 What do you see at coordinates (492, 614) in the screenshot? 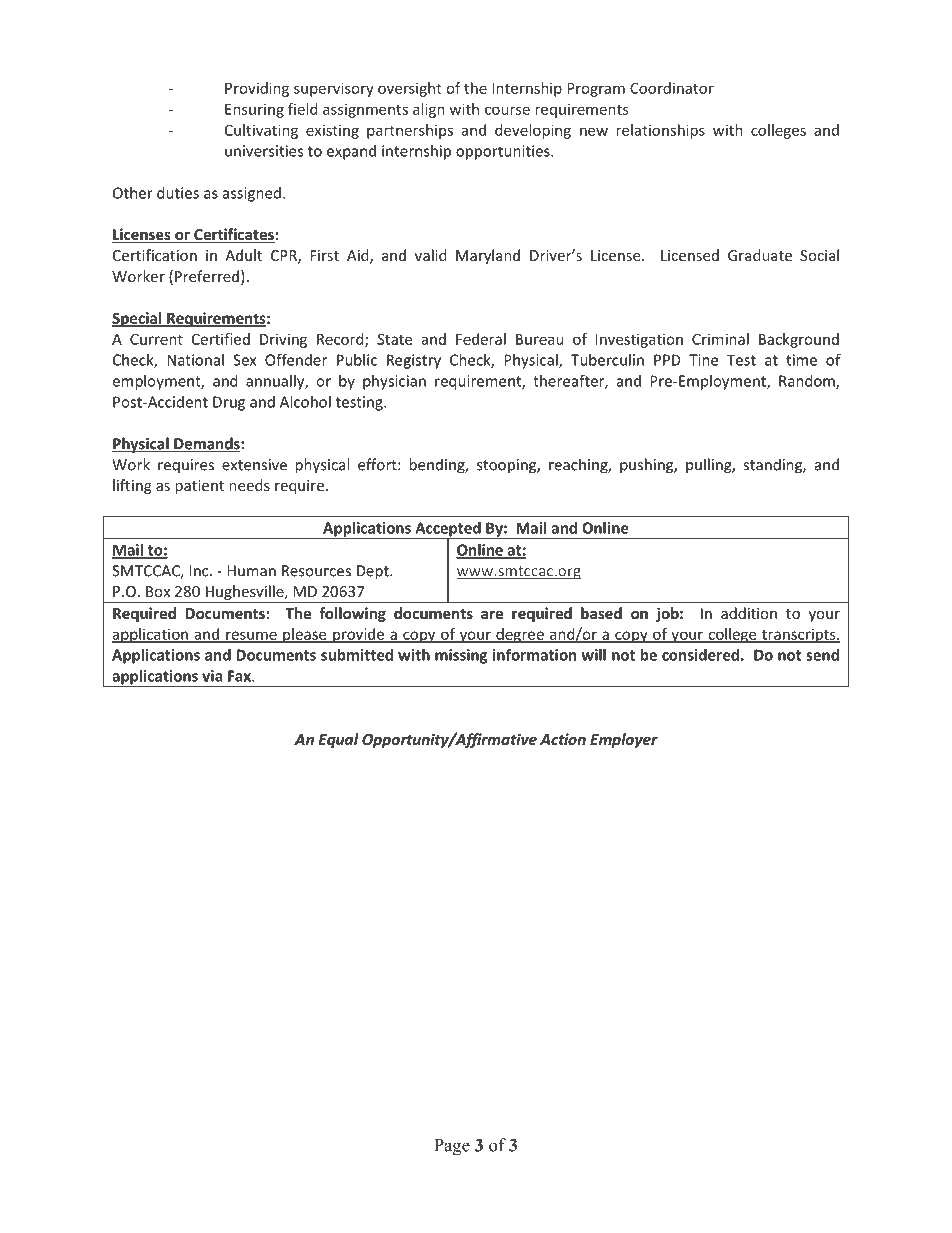
I see `are` at bounding box center [492, 614].
